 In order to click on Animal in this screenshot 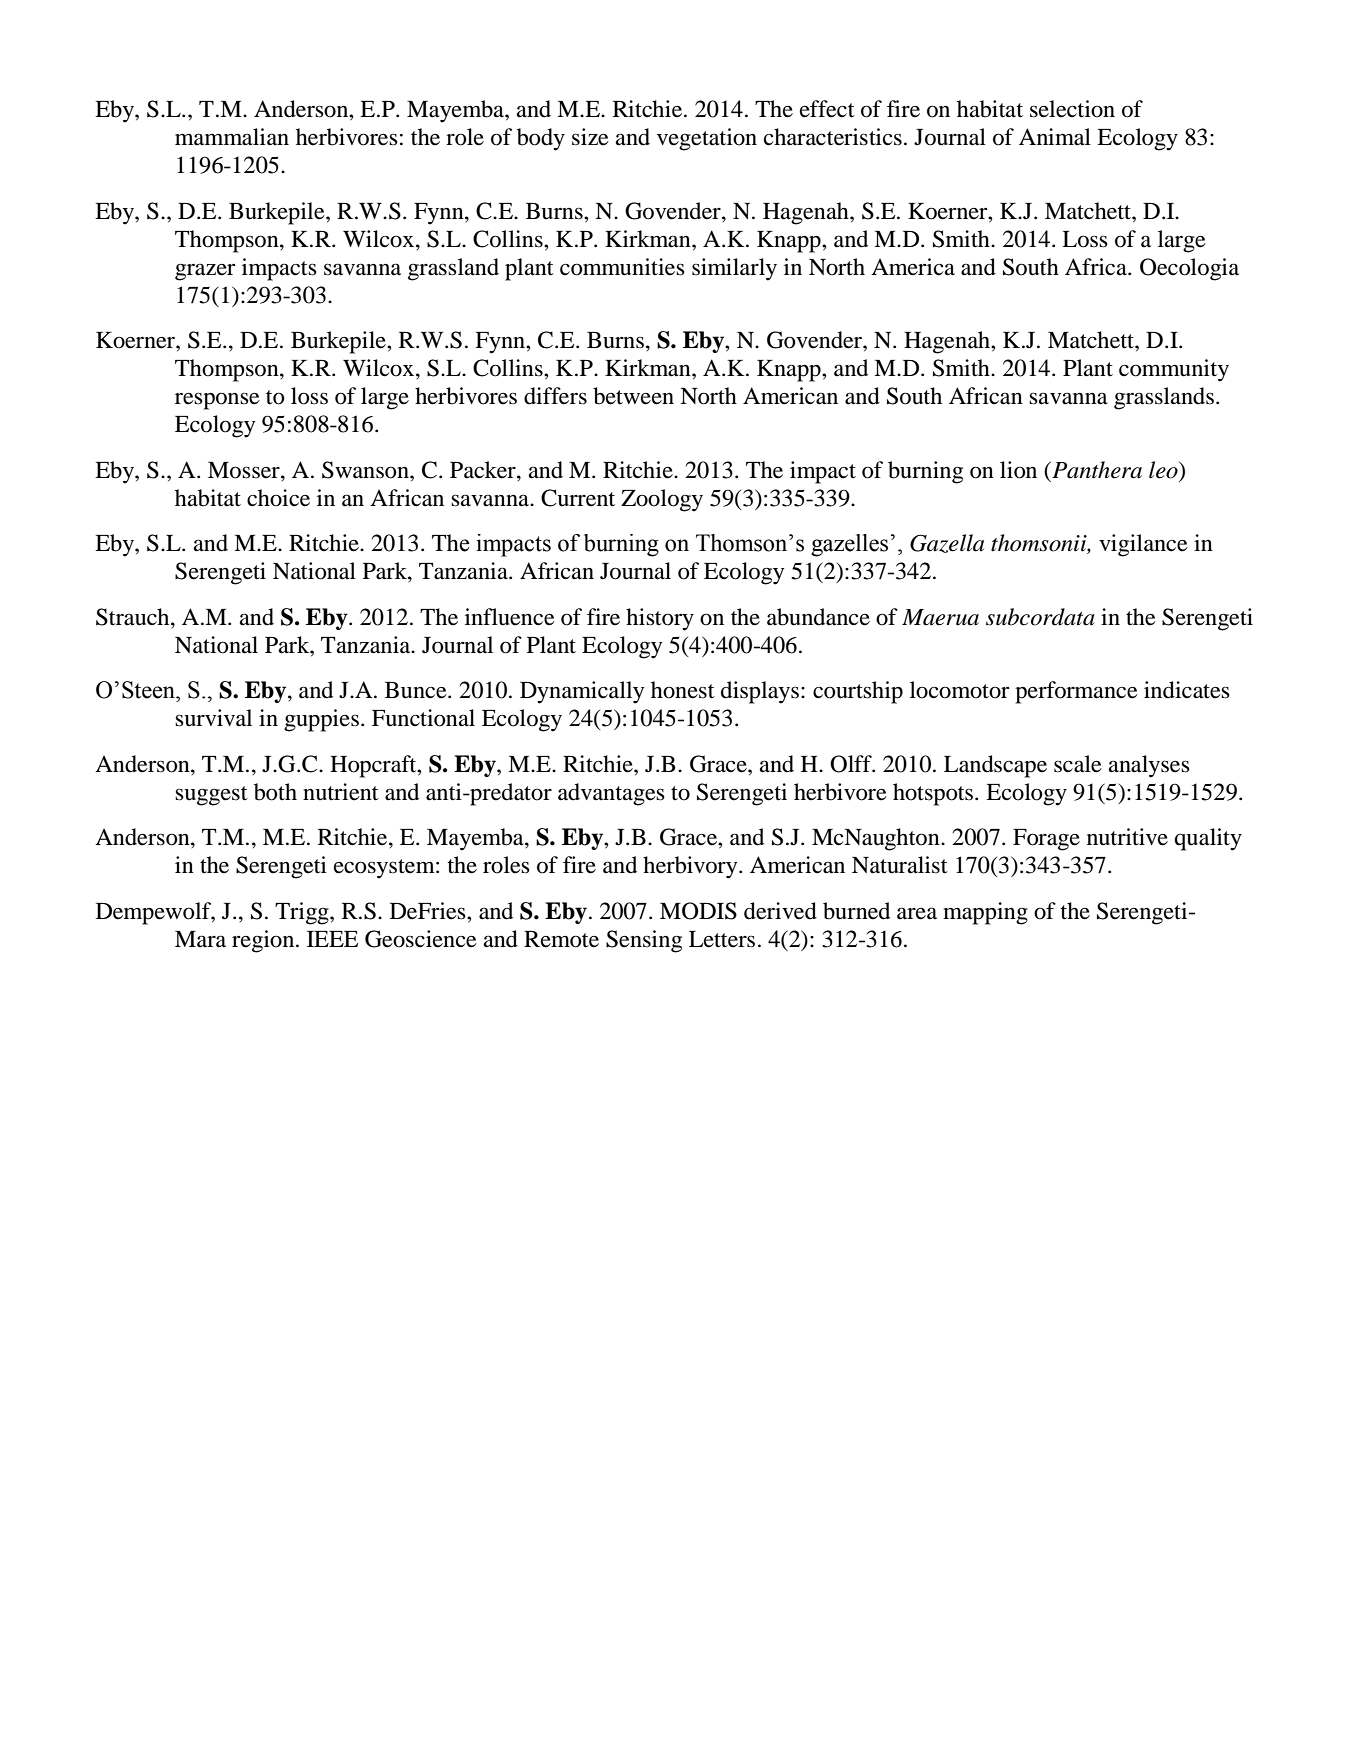, I will do `click(1055, 137)`.
